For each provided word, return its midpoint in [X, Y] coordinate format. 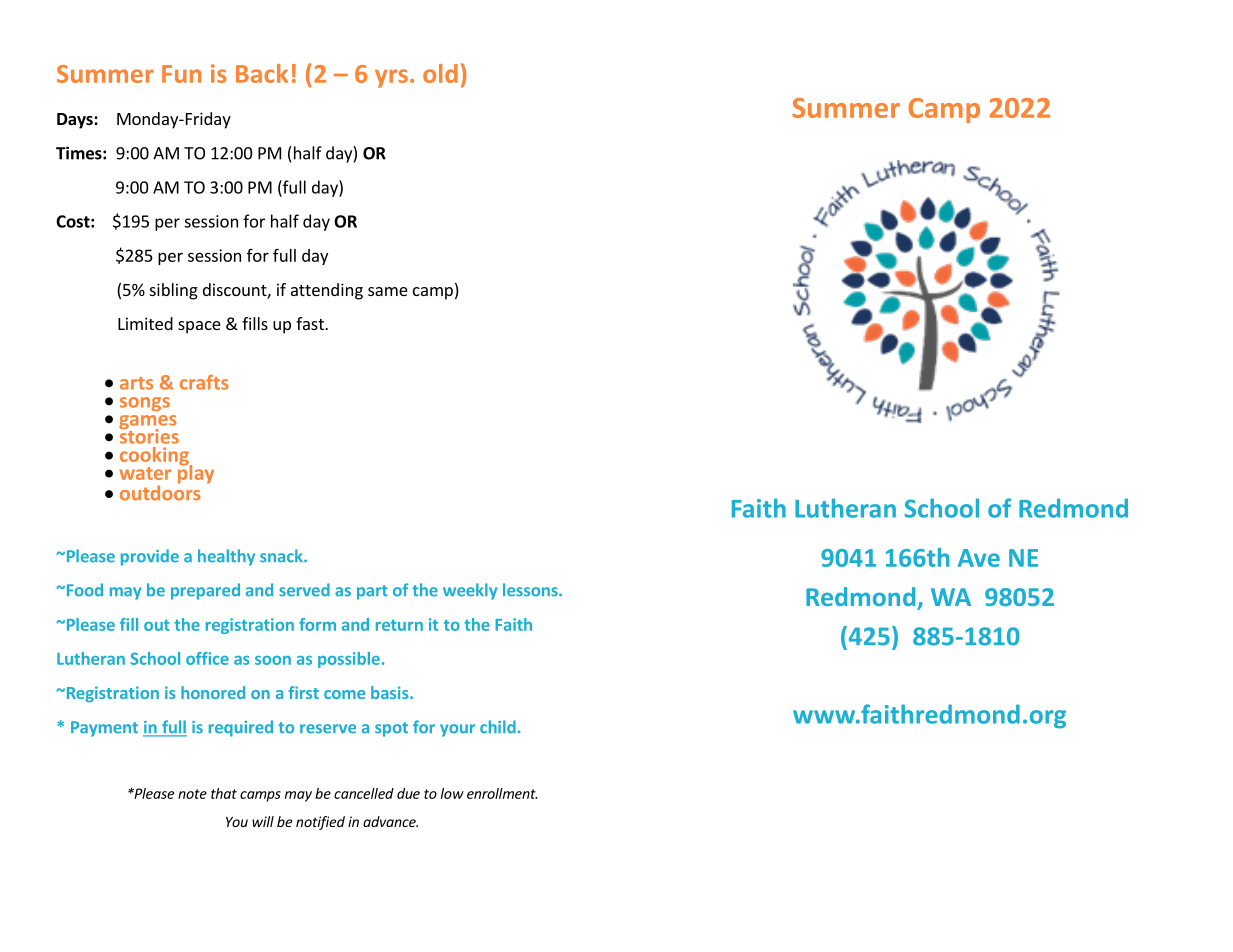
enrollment [502, 793]
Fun [181, 74]
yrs [391, 78]
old [440, 73]
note [192, 794]
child [498, 727]
